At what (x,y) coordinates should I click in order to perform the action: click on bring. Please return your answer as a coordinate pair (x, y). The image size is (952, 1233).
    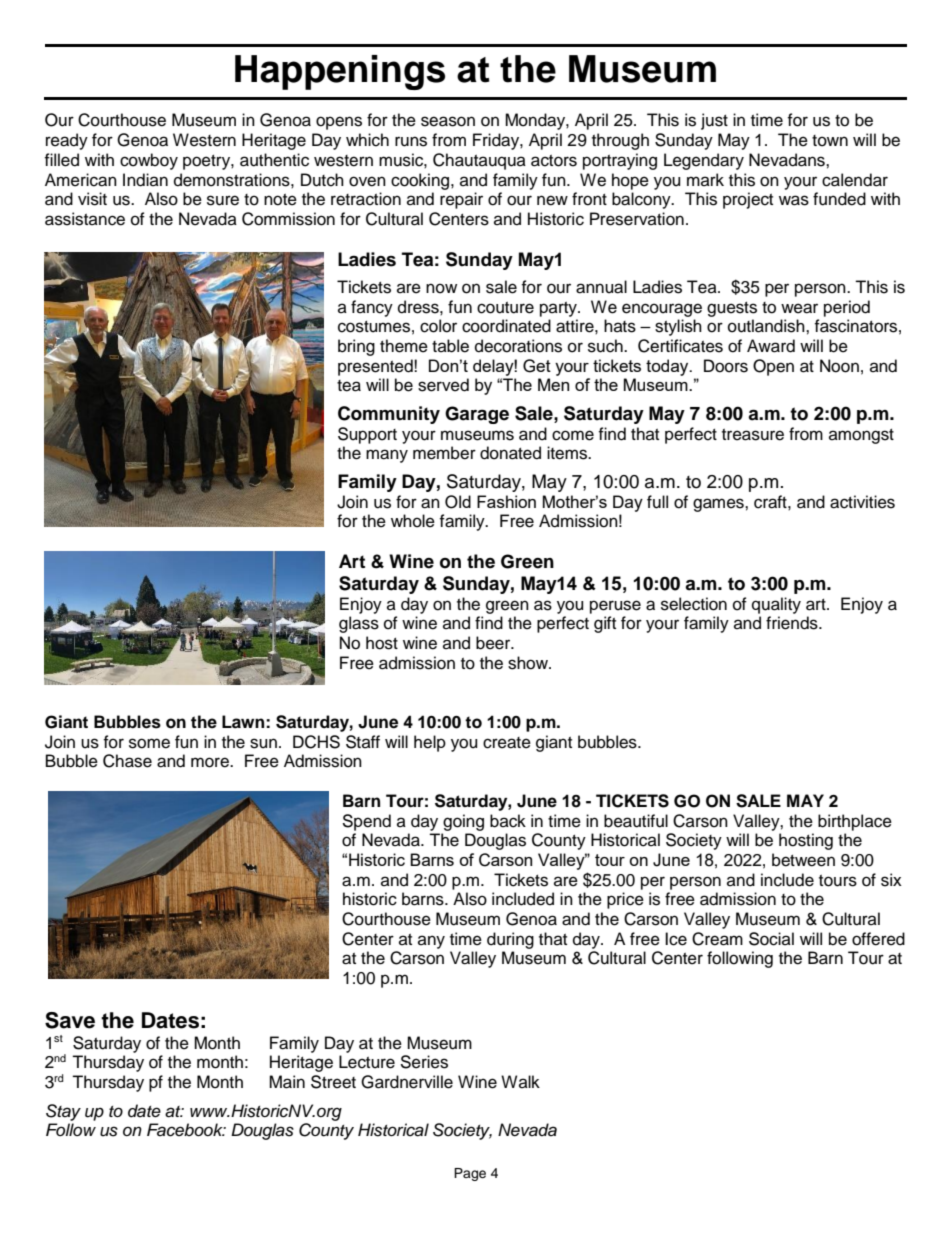
    Looking at the image, I should click on (356, 347).
